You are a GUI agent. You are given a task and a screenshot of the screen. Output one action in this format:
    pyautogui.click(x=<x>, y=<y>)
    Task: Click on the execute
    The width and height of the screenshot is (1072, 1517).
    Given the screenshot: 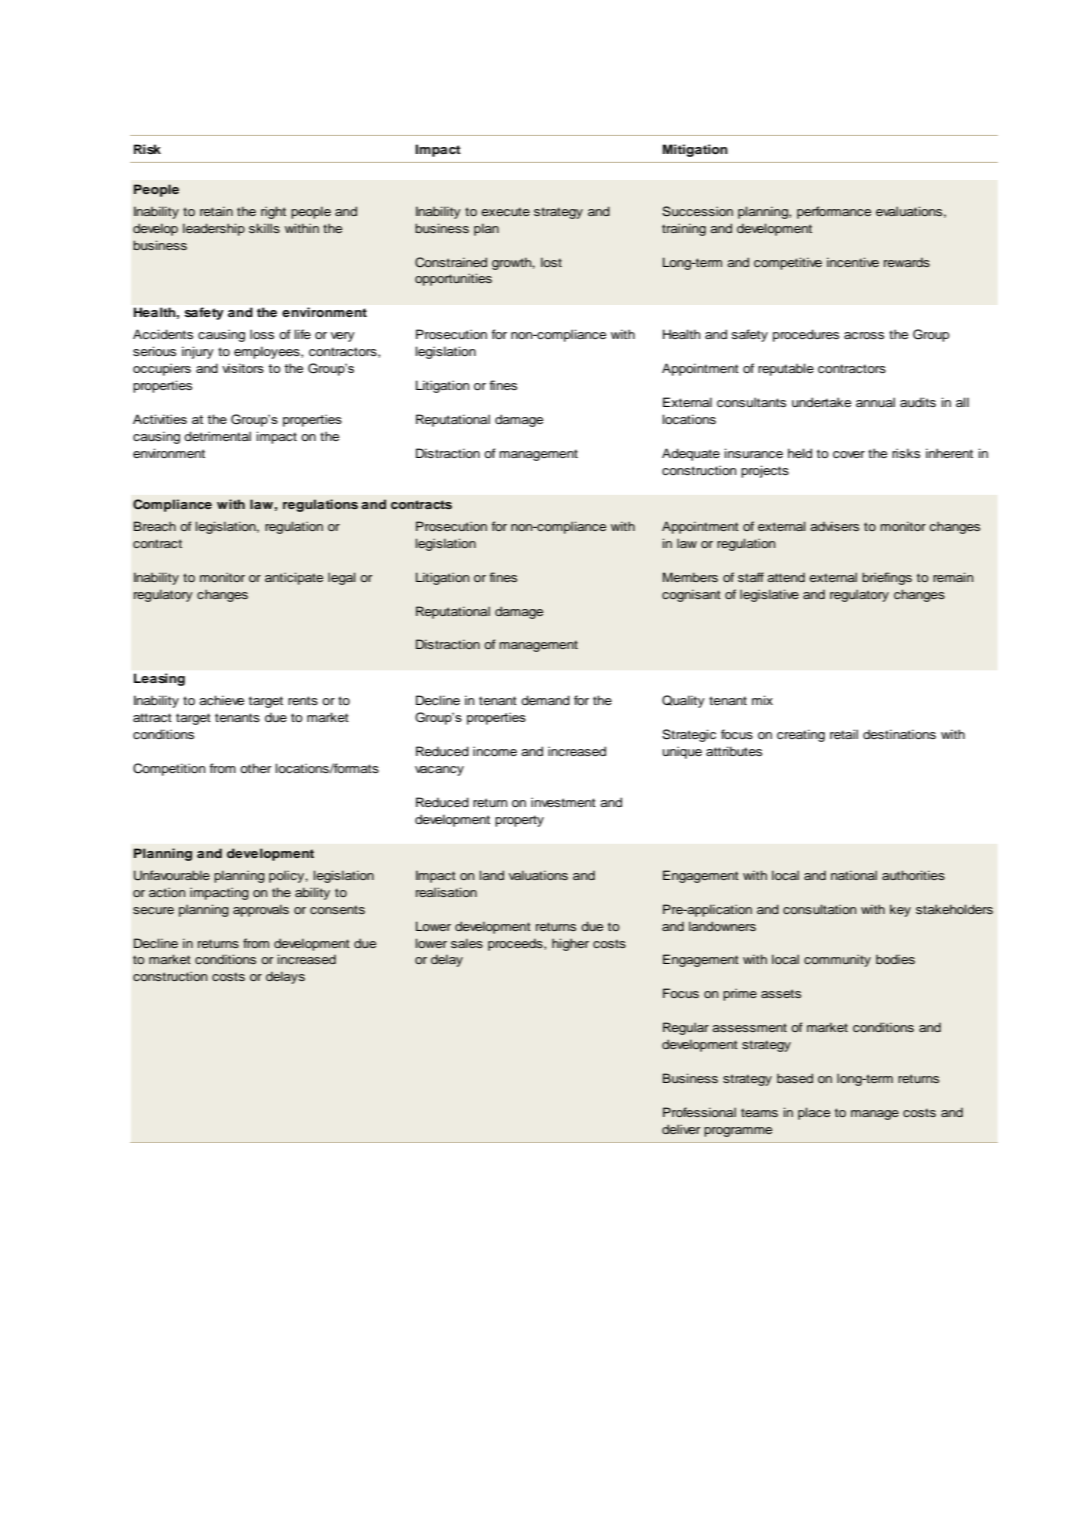 What is the action you would take?
    pyautogui.click(x=505, y=211)
